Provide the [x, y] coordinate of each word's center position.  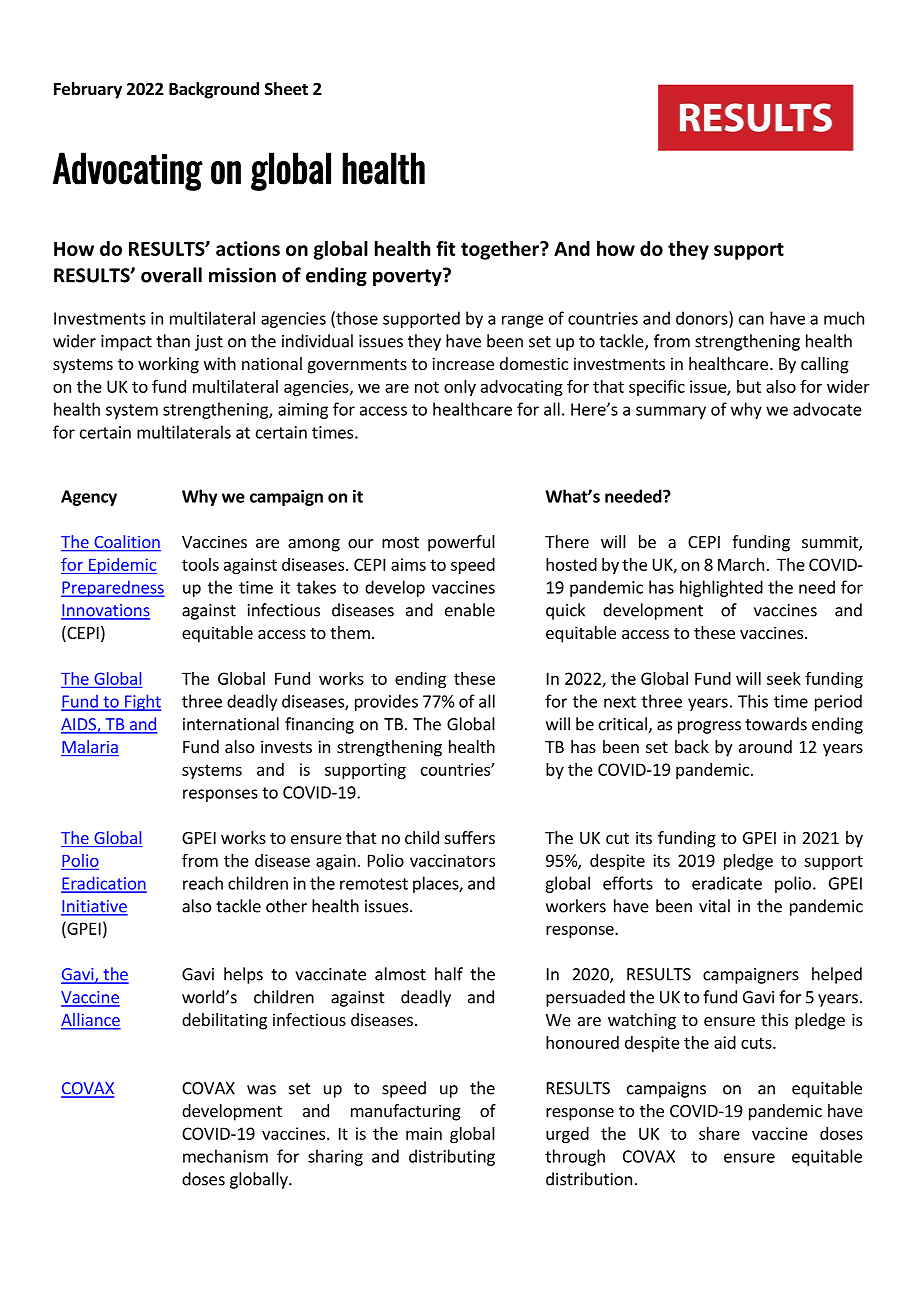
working [168, 365]
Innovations [105, 611]
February [88, 90]
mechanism [225, 1156]
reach [203, 883]
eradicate [727, 883]
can [751, 320]
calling [825, 365]
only [460, 388]
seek [784, 678]
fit [445, 248]
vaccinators [452, 860]
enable [470, 610]
